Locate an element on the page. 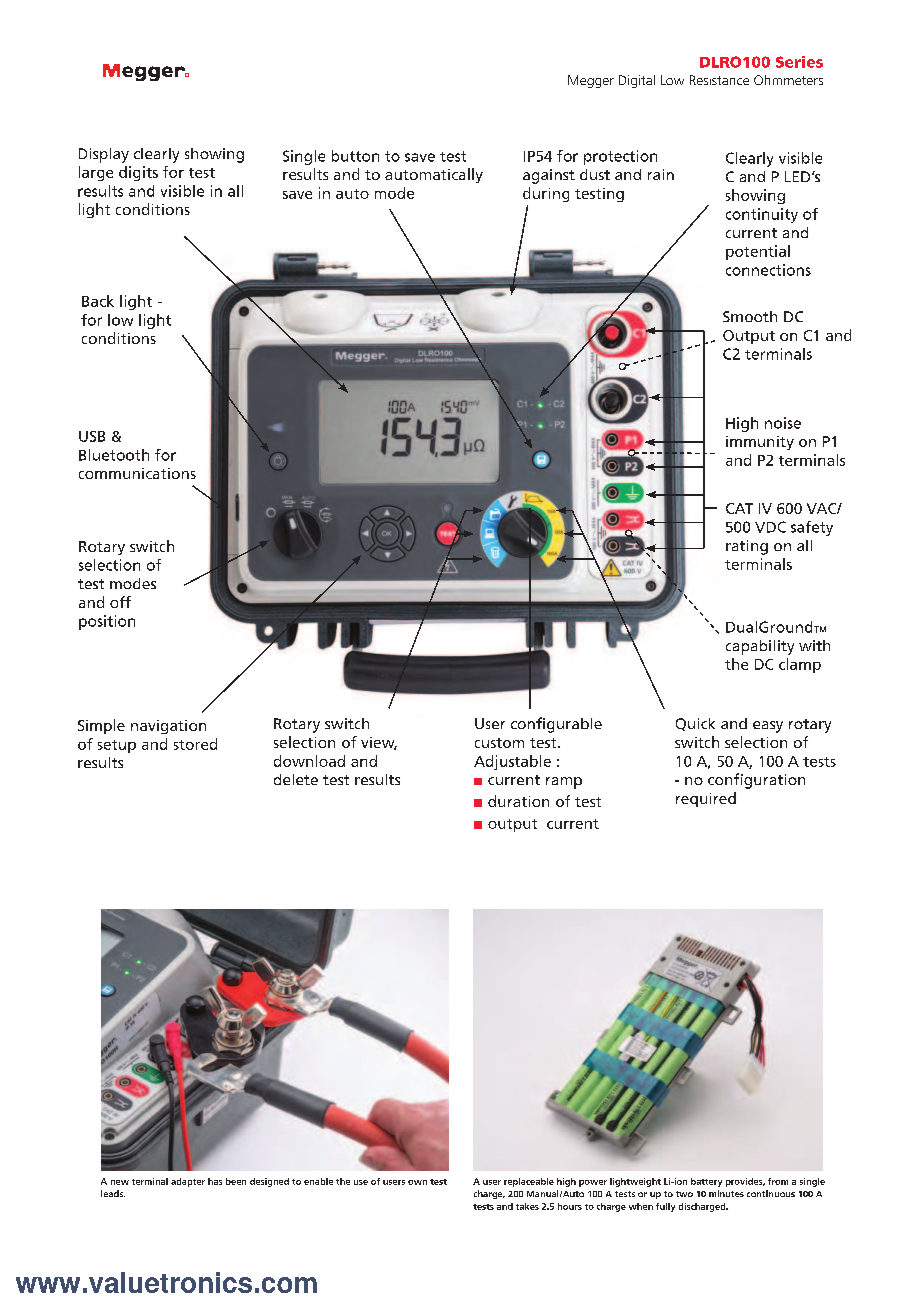  digits is located at coordinates (138, 173).
